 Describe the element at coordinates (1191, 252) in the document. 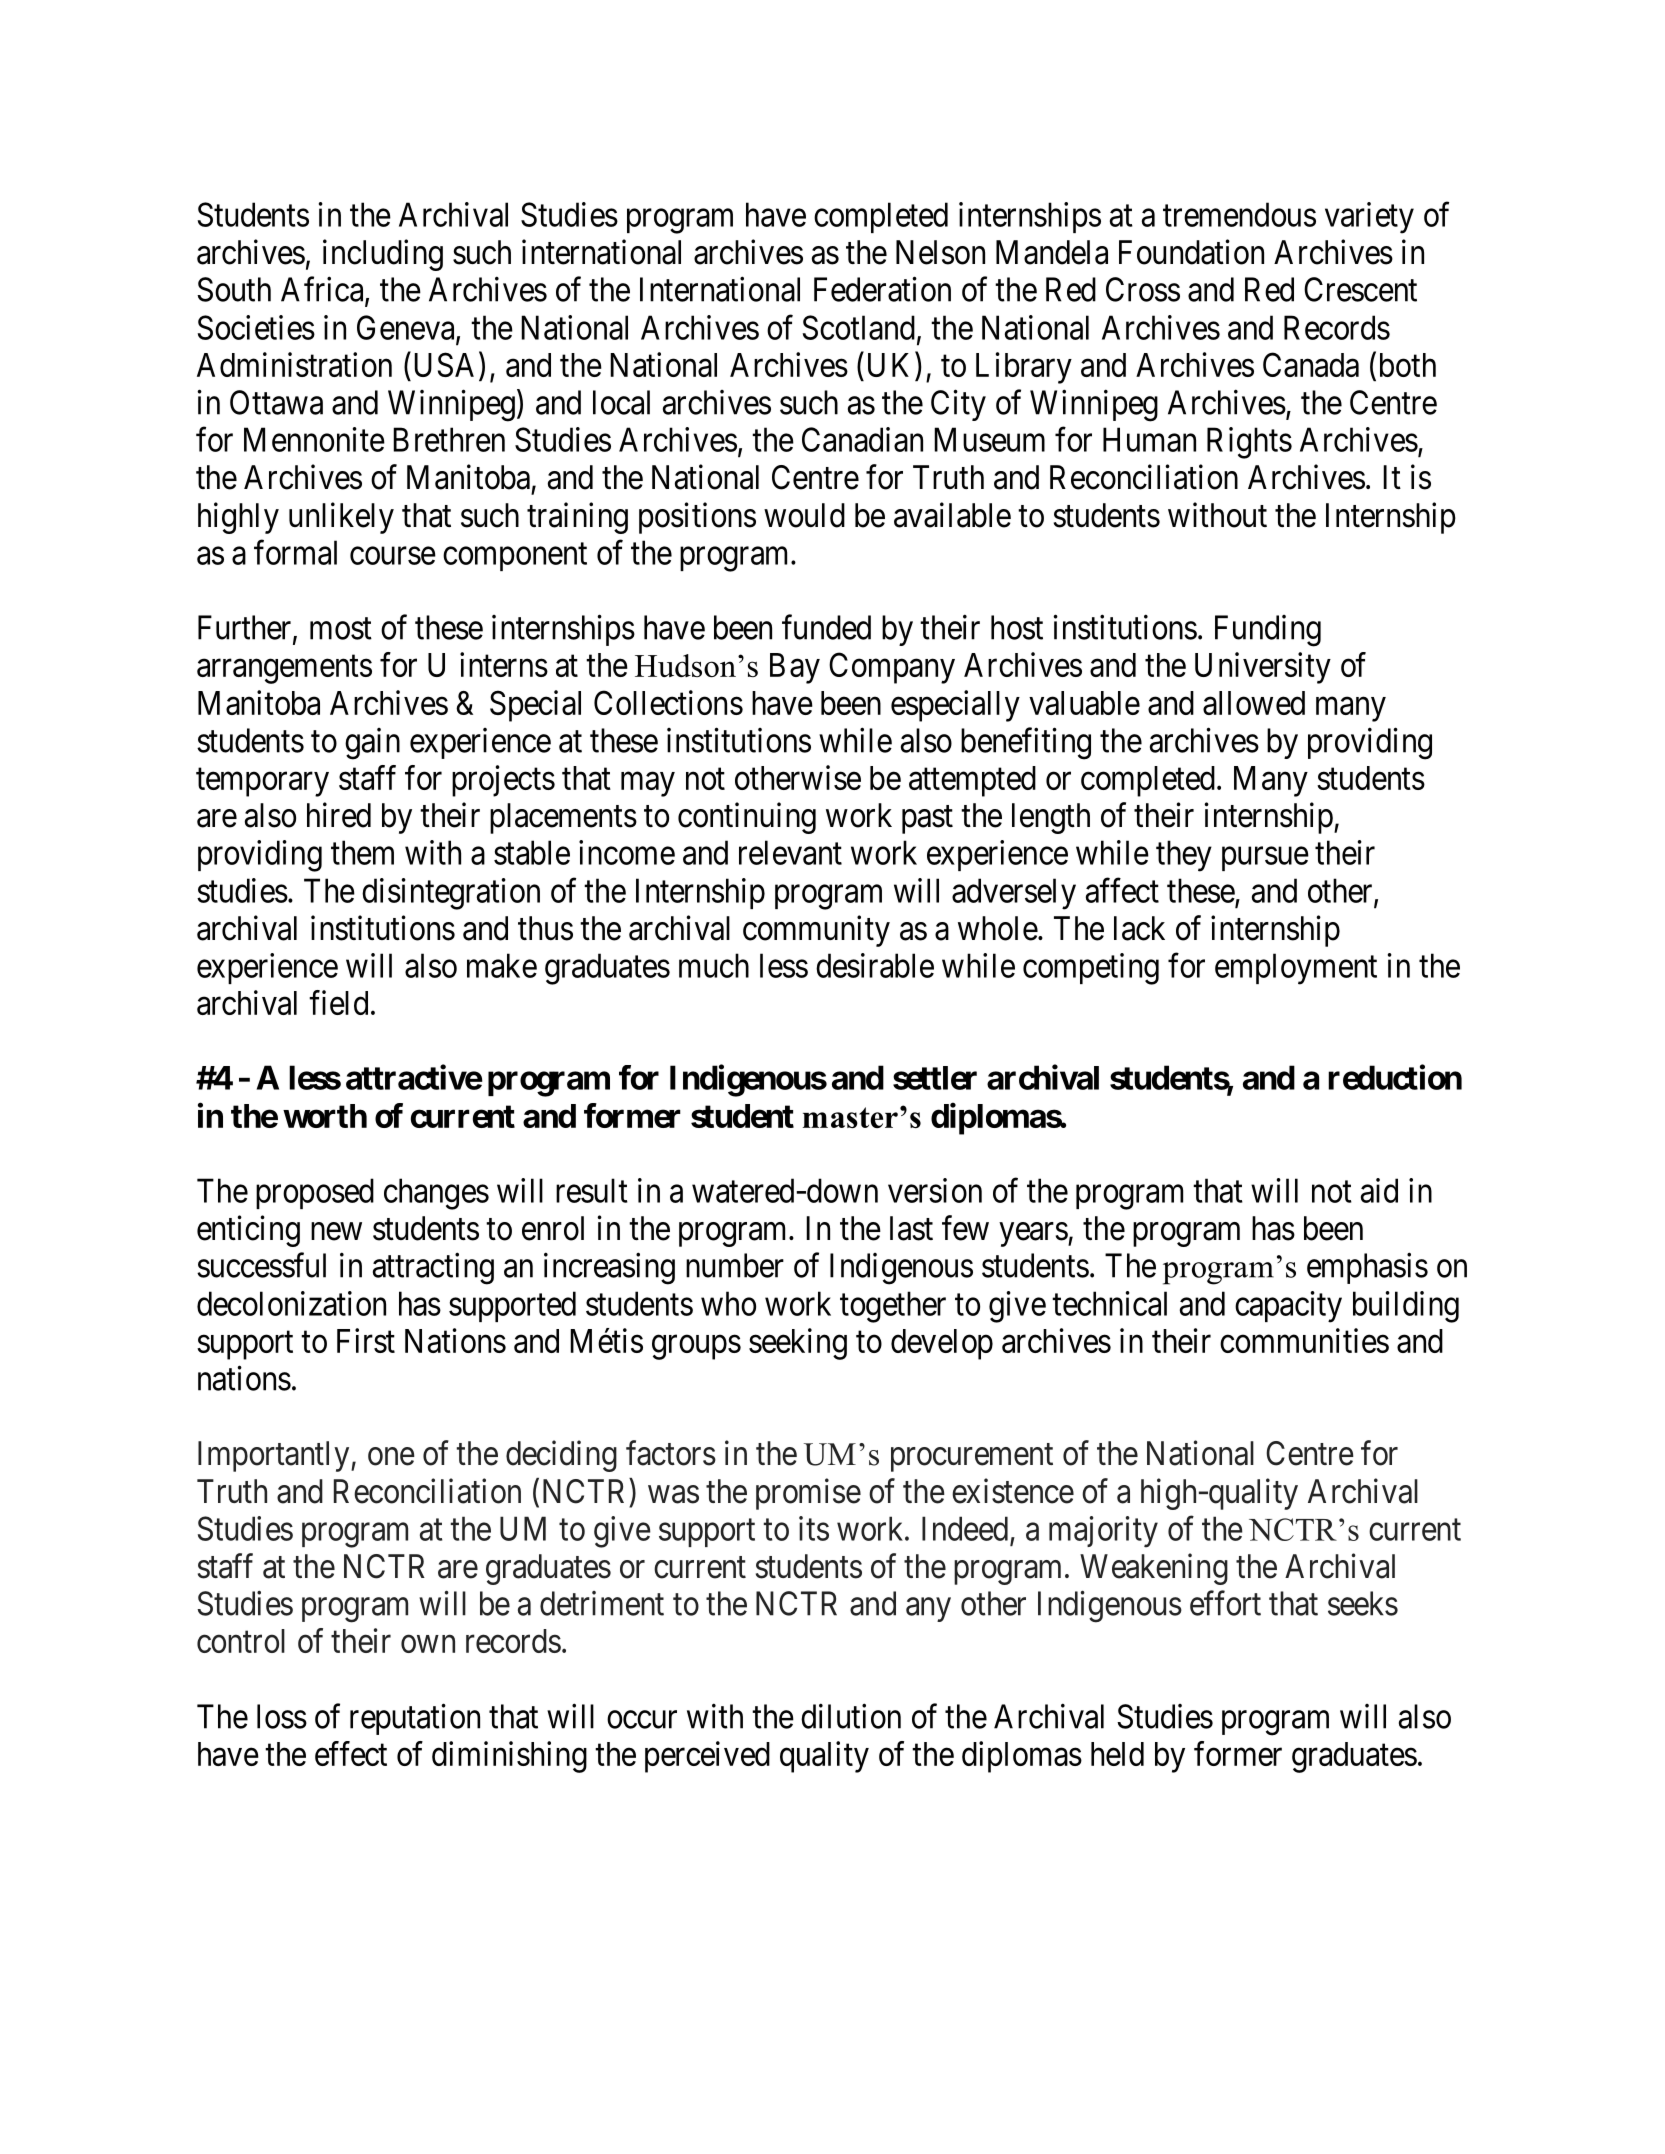

I see `Foundation` at that location.
